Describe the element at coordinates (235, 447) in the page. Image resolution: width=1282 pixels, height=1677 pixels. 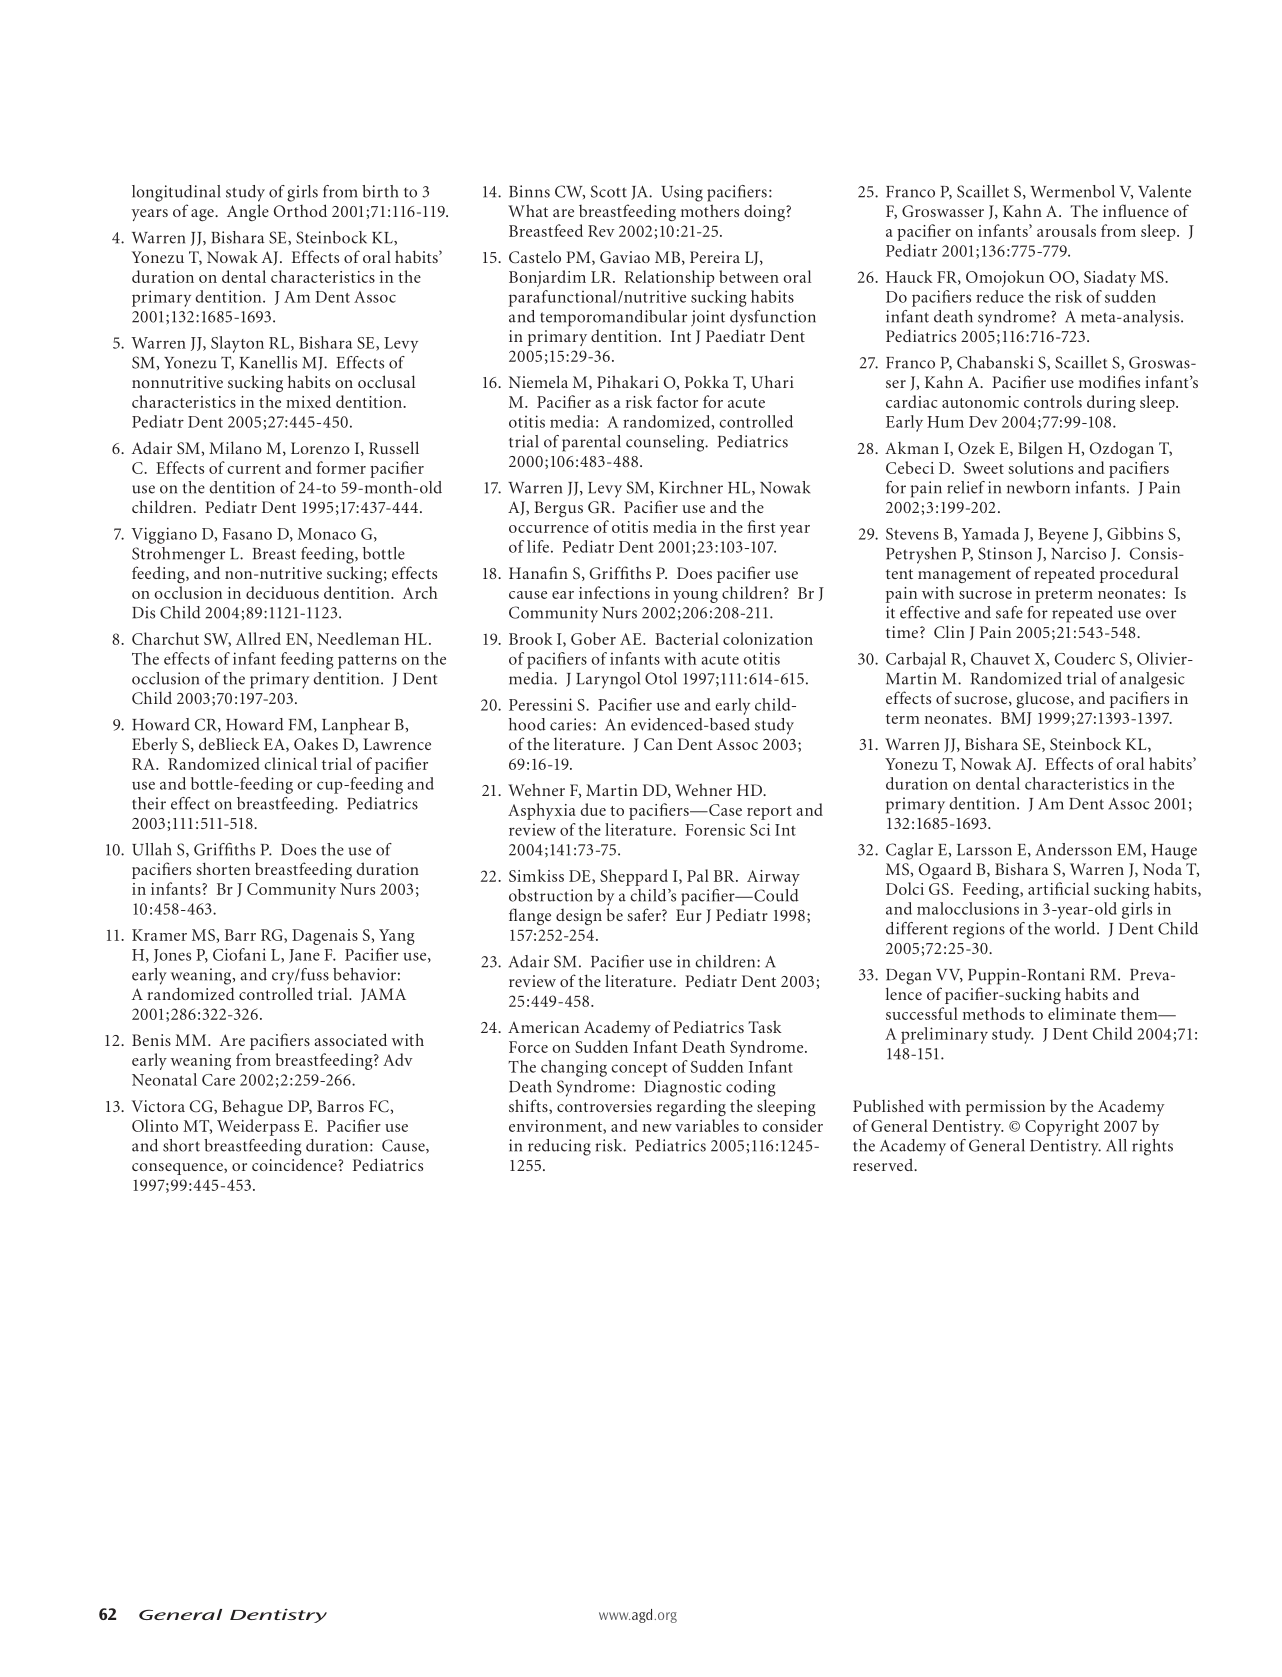
I see `Milano` at that location.
